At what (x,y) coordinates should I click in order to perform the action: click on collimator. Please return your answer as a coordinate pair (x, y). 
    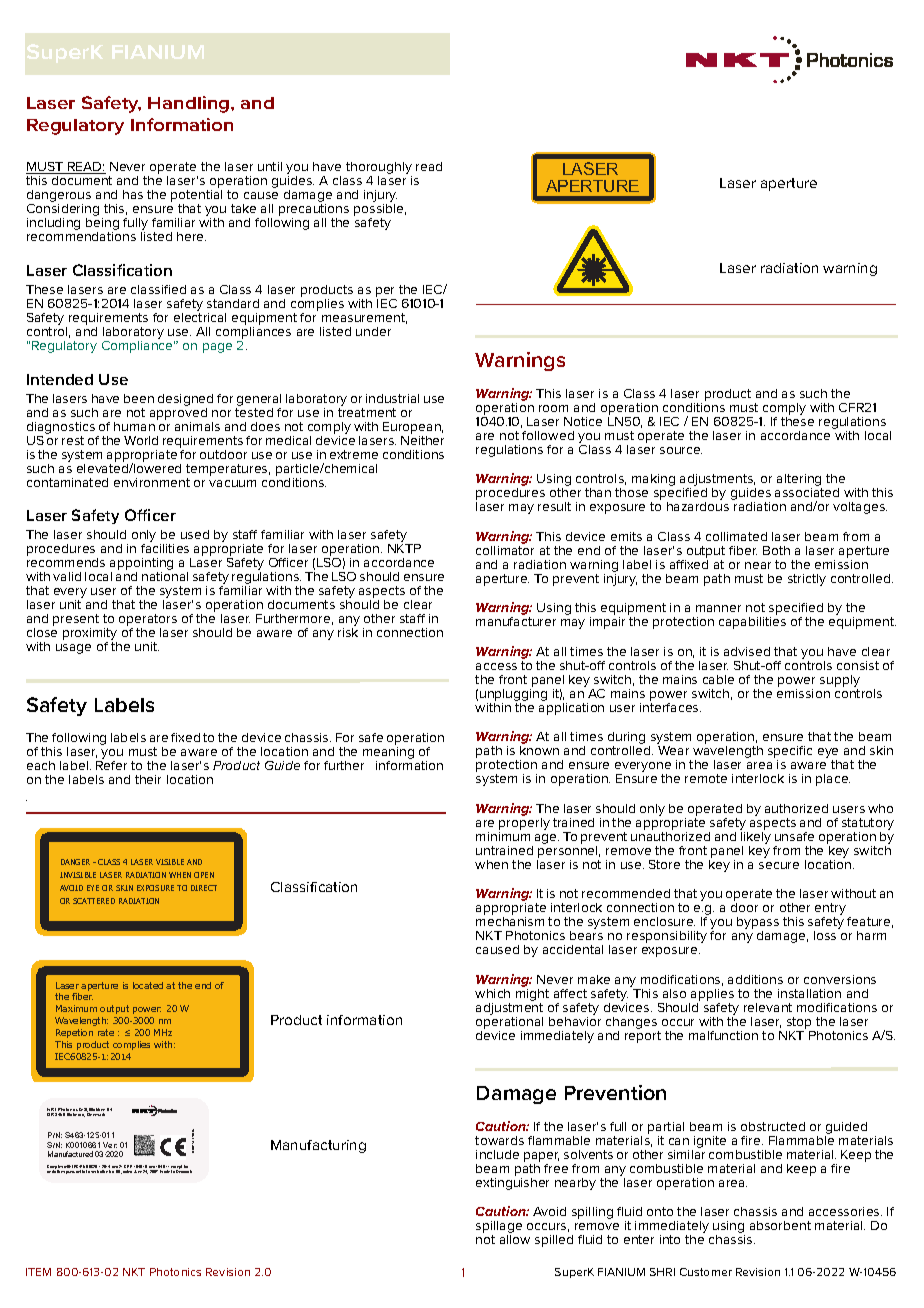
    Looking at the image, I should click on (505, 550).
